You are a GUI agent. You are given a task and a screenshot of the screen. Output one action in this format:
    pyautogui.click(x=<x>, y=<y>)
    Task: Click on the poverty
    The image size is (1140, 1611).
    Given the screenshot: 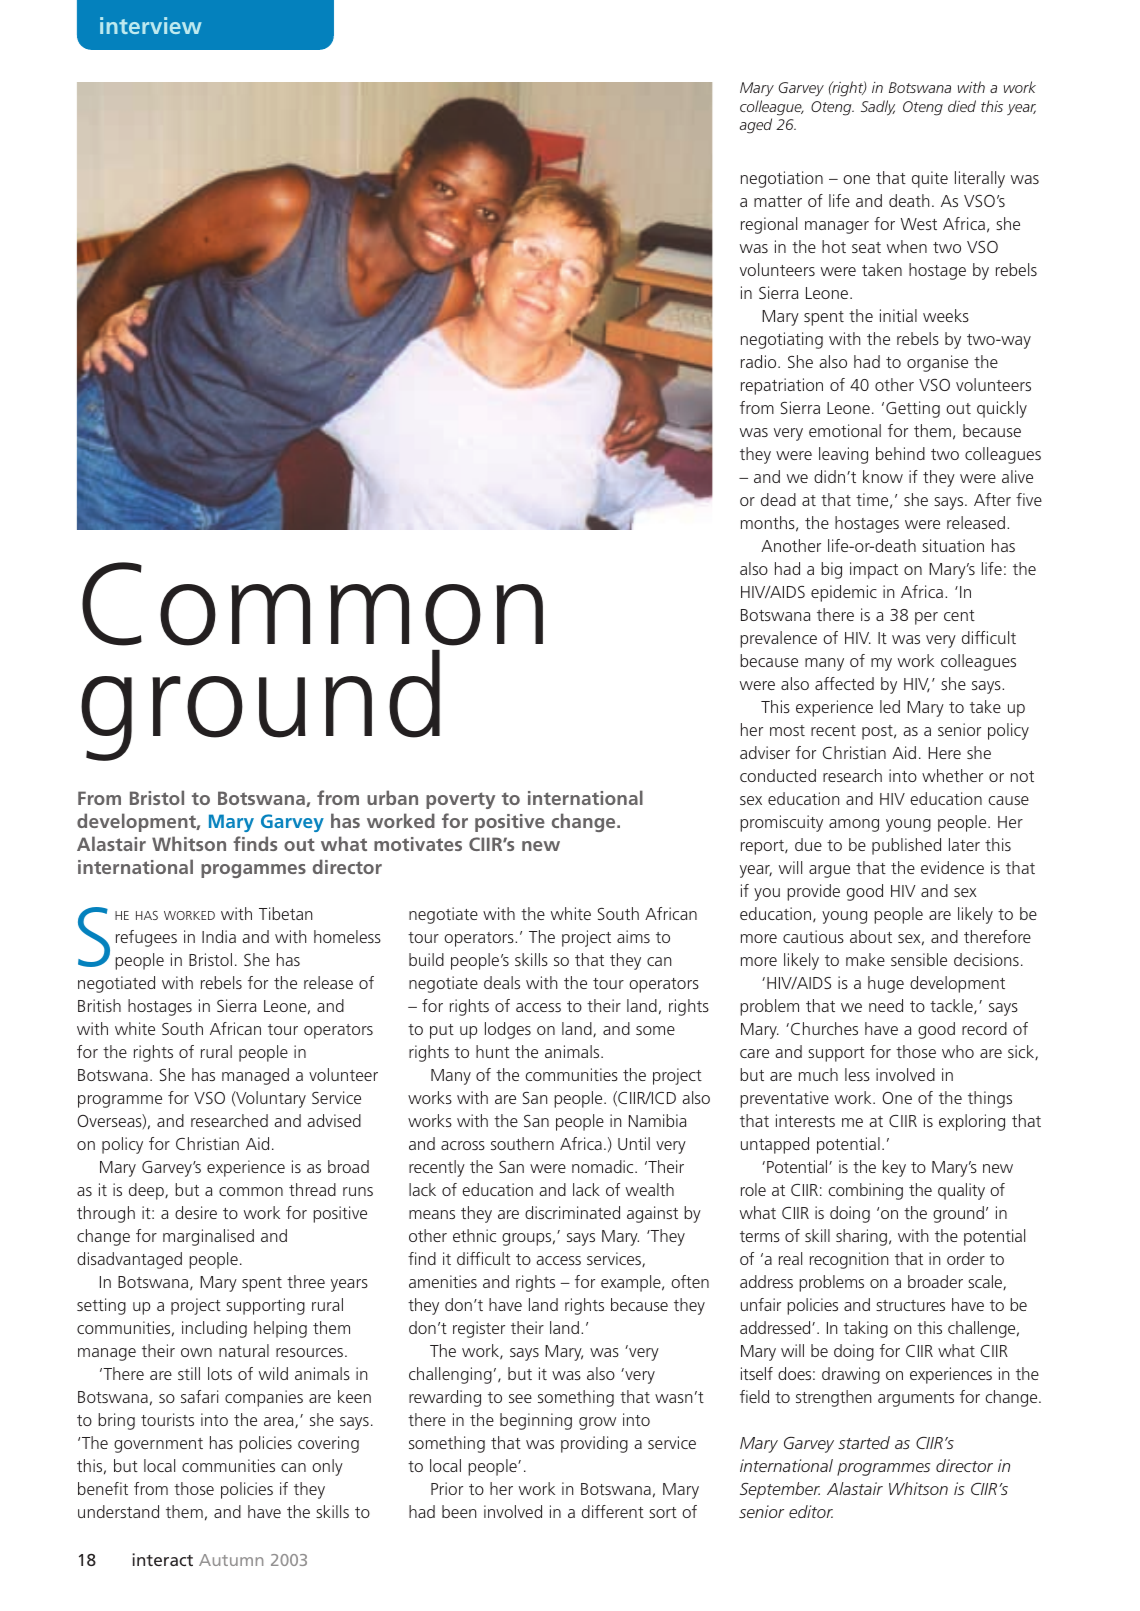 What is the action you would take?
    pyautogui.click(x=460, y=800)
